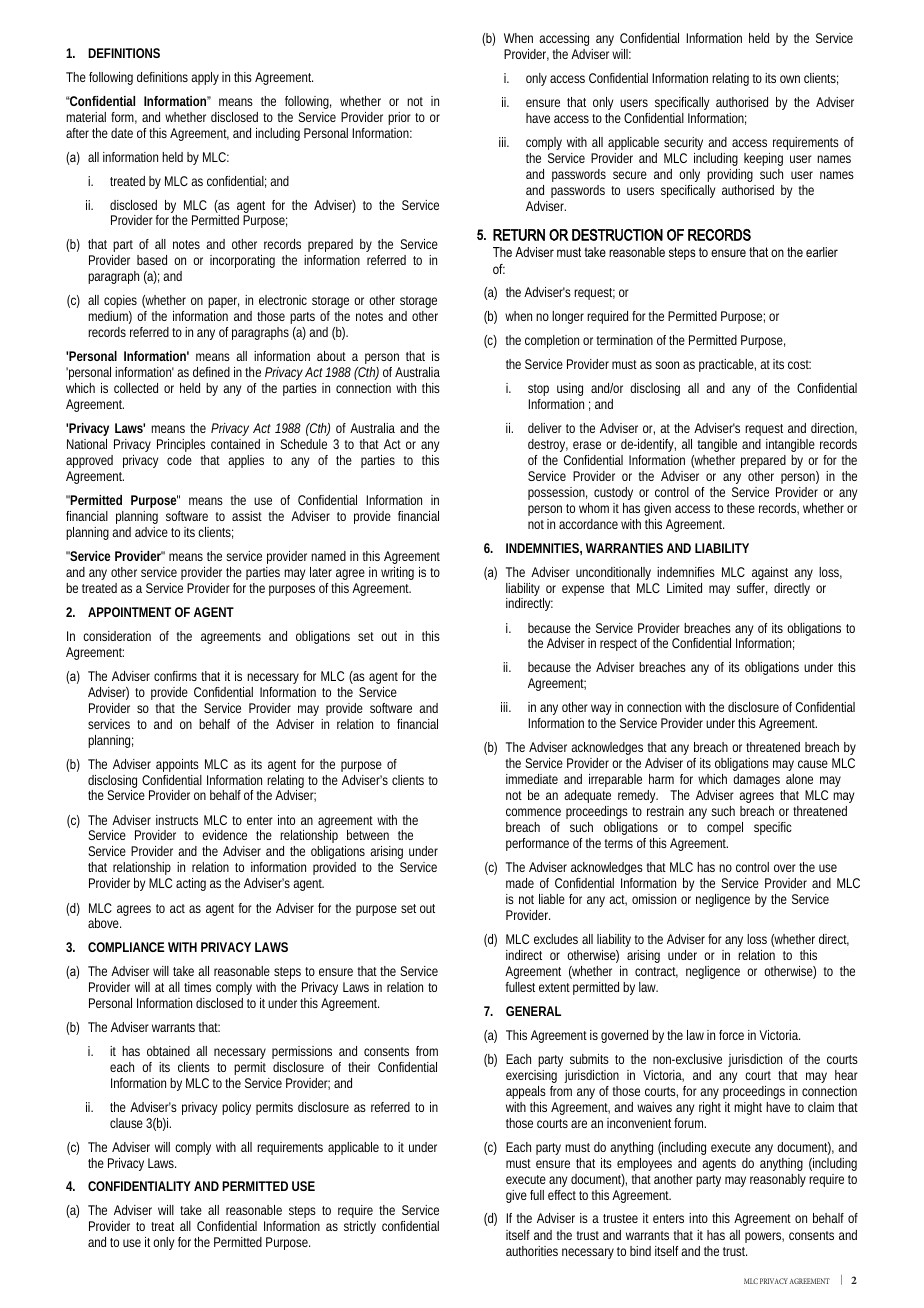  Describe the element at coordinates (175, 676) in the screenshot. I see `confirms` at that location.
